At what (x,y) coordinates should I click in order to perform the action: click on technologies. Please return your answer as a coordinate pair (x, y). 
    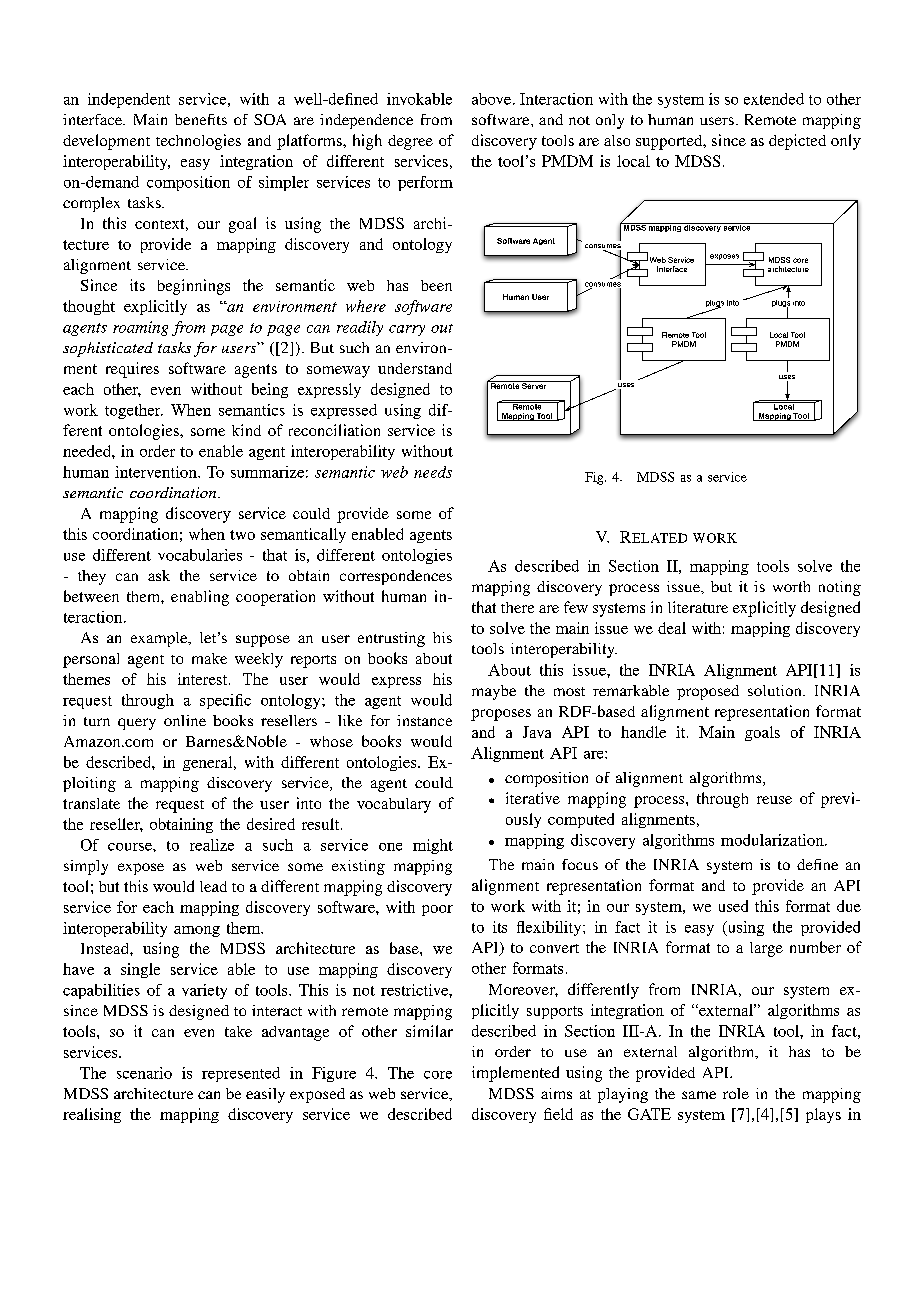
    Looking at the image, I should click on (198, 142).
